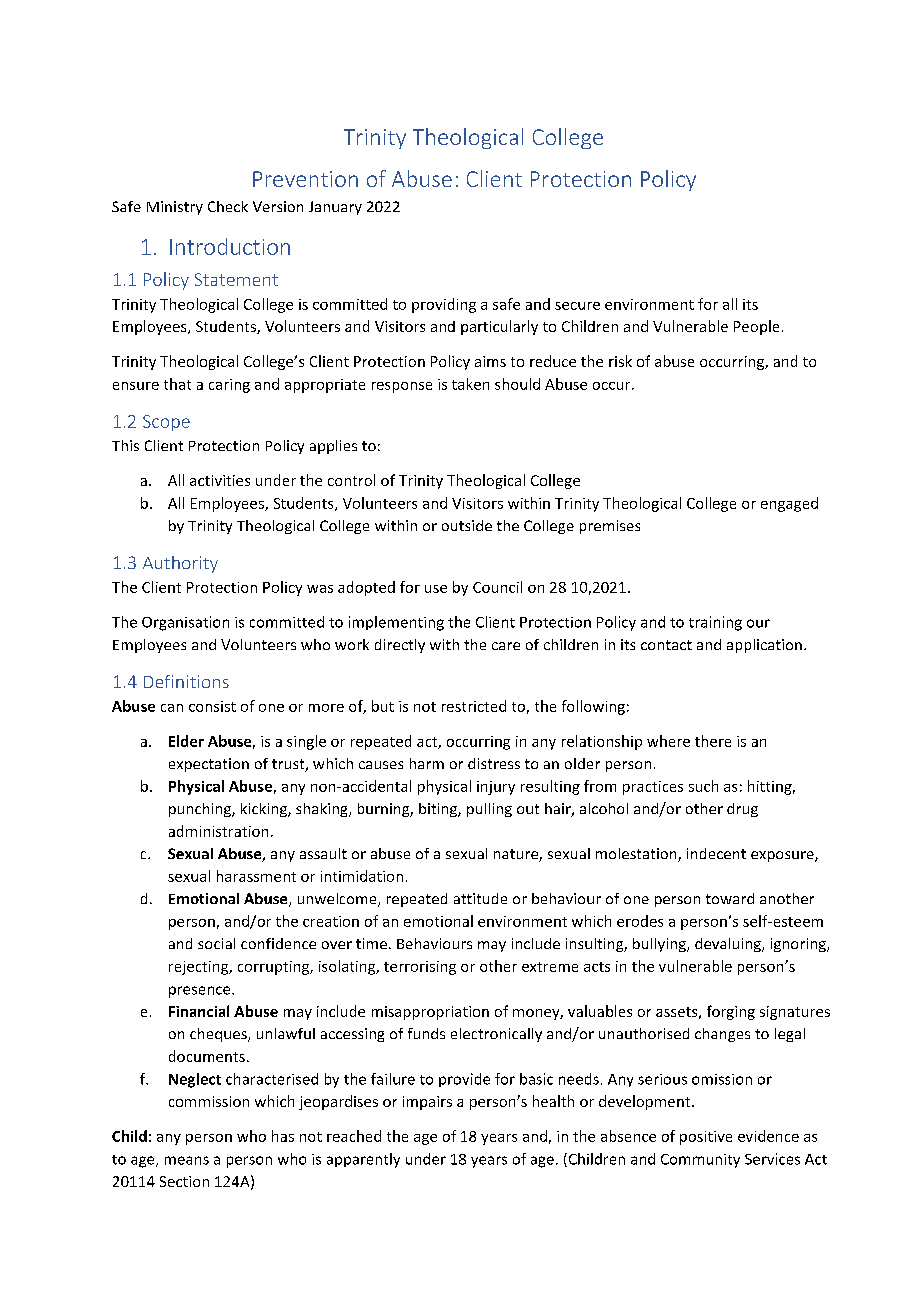  What do you see at coordinates (756, 327) in the screenshot?
I see `People` at bounding box center [756, 327].
